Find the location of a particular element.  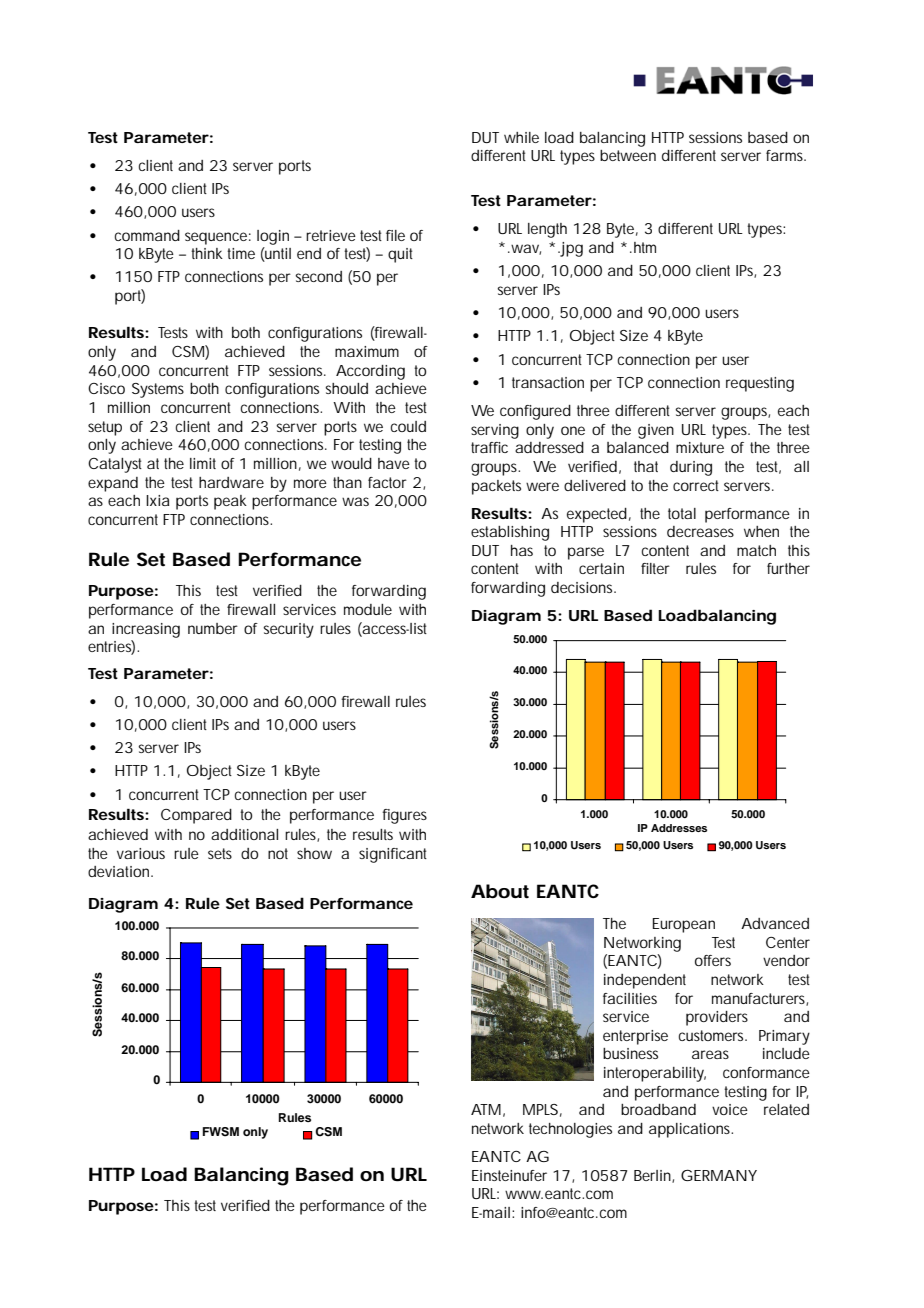

between is located at coordinates (628, 155).
